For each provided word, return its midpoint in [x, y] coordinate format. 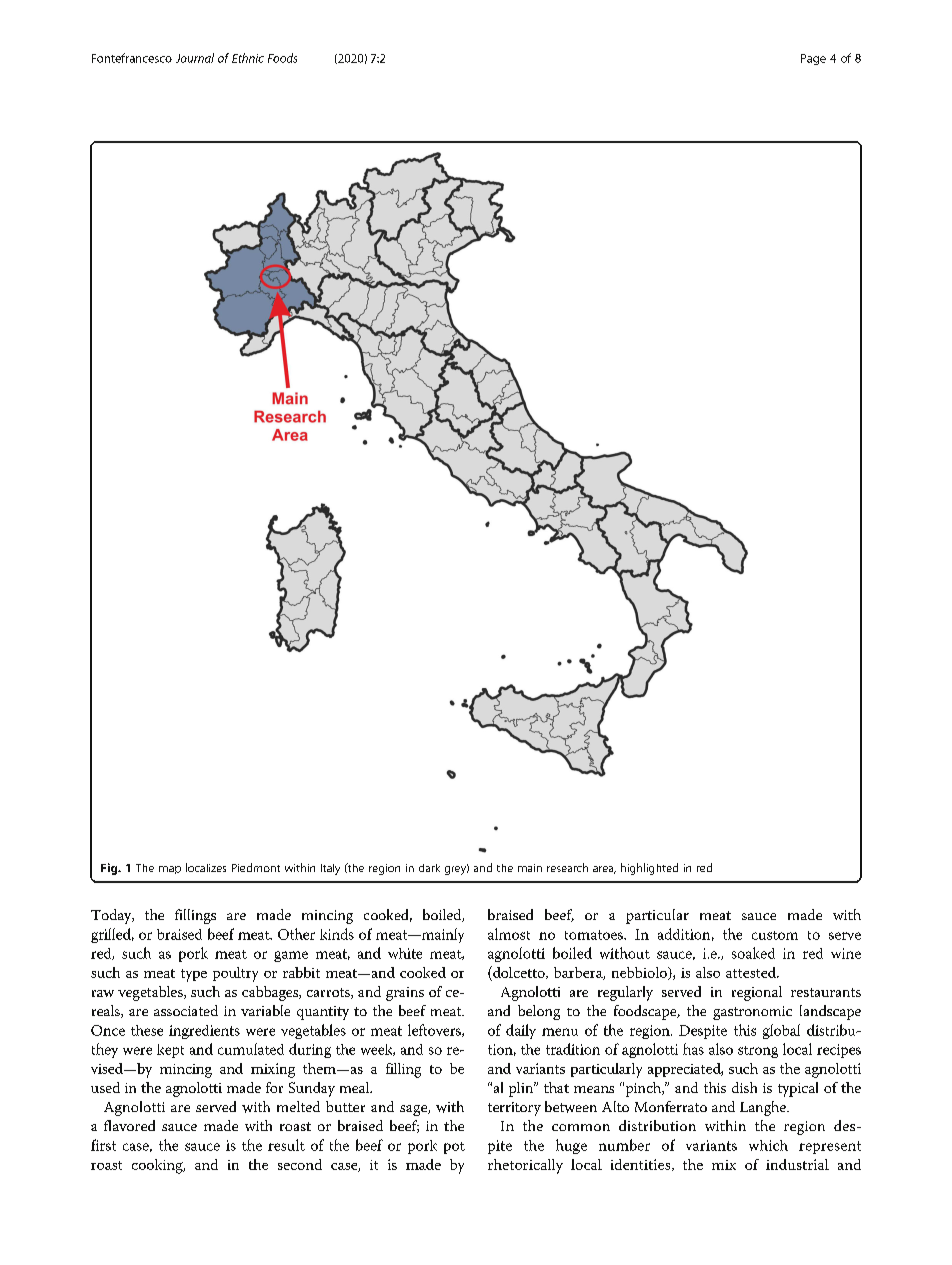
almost [509, 934]
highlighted [649, 869]
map [170, 870]
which [768, 1145]
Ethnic [248, 58]
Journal [195, 58]
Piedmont [256, 867]
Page [813, 59]
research [567, 867]
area [604, 870]
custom [775, 935]
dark [429, 868]
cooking [158, 1166]
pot [454, 1148]
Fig [110, 869]
